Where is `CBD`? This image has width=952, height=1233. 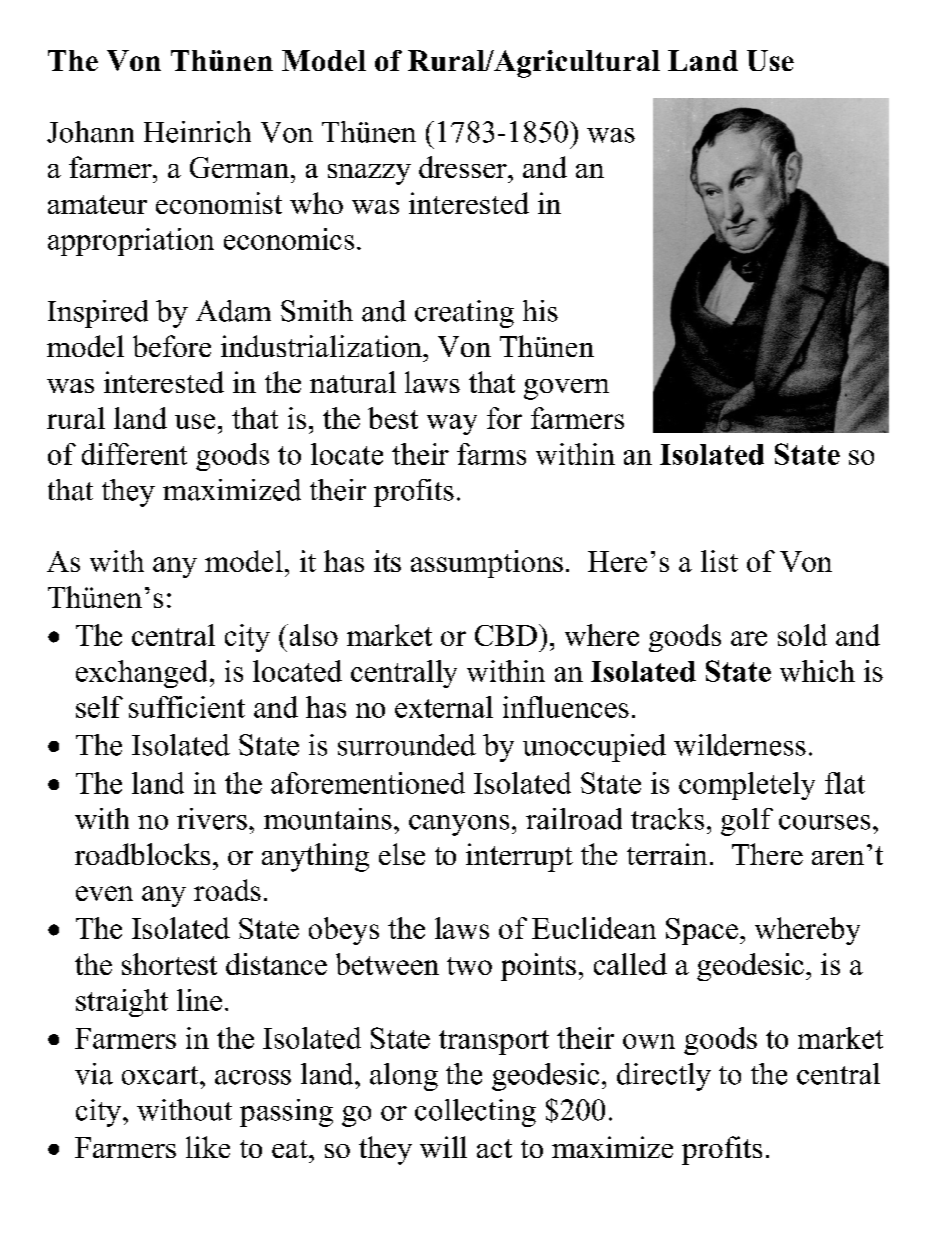 CBD is located at coordinates (506, 635).
